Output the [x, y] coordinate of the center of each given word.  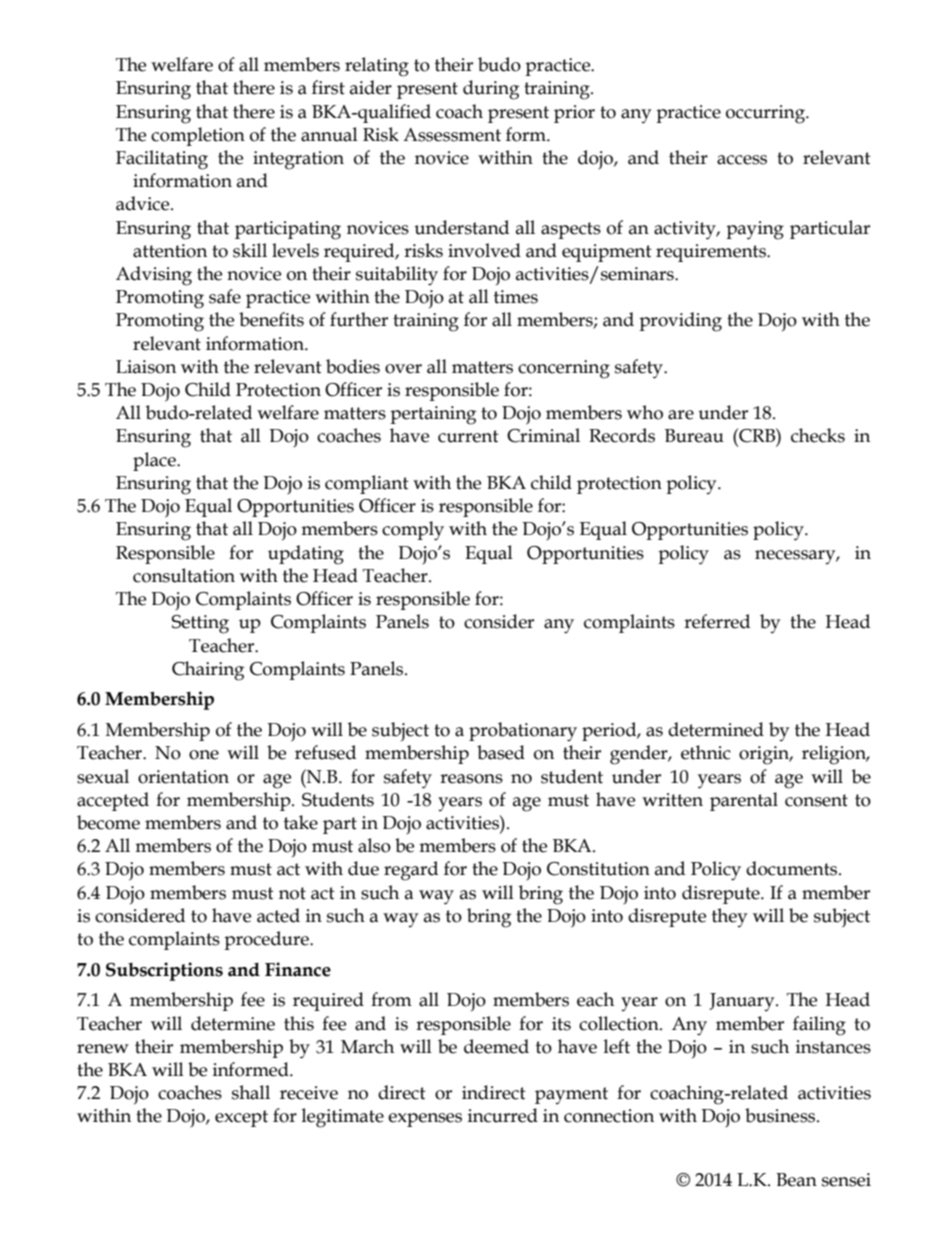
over [403, 369]
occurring [766, 114]
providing [680, 322]
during [491, 90]
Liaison [146, 367]
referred [717, 621]
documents [793, 868]
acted [278, 915]
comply [413, 531]
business [781, 1115]
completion [198, 136]
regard [411, 871]
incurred [503, 1115]
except [241, 1118]
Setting [200, 624]
